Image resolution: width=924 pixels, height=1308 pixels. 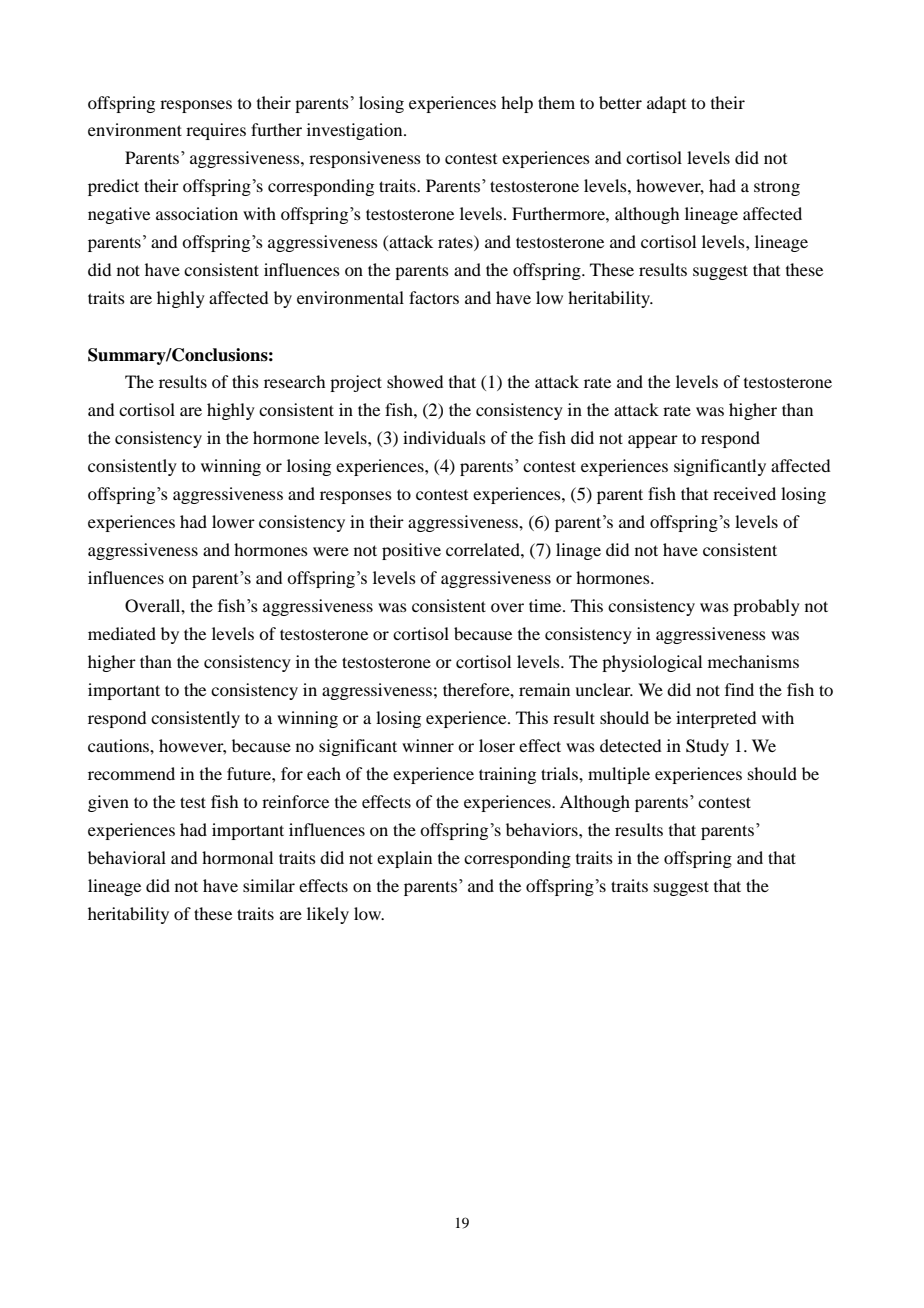 What do you see at coordinates (744, 493) in the screenshot?
I see `received` at bounding box center [744, 493].
